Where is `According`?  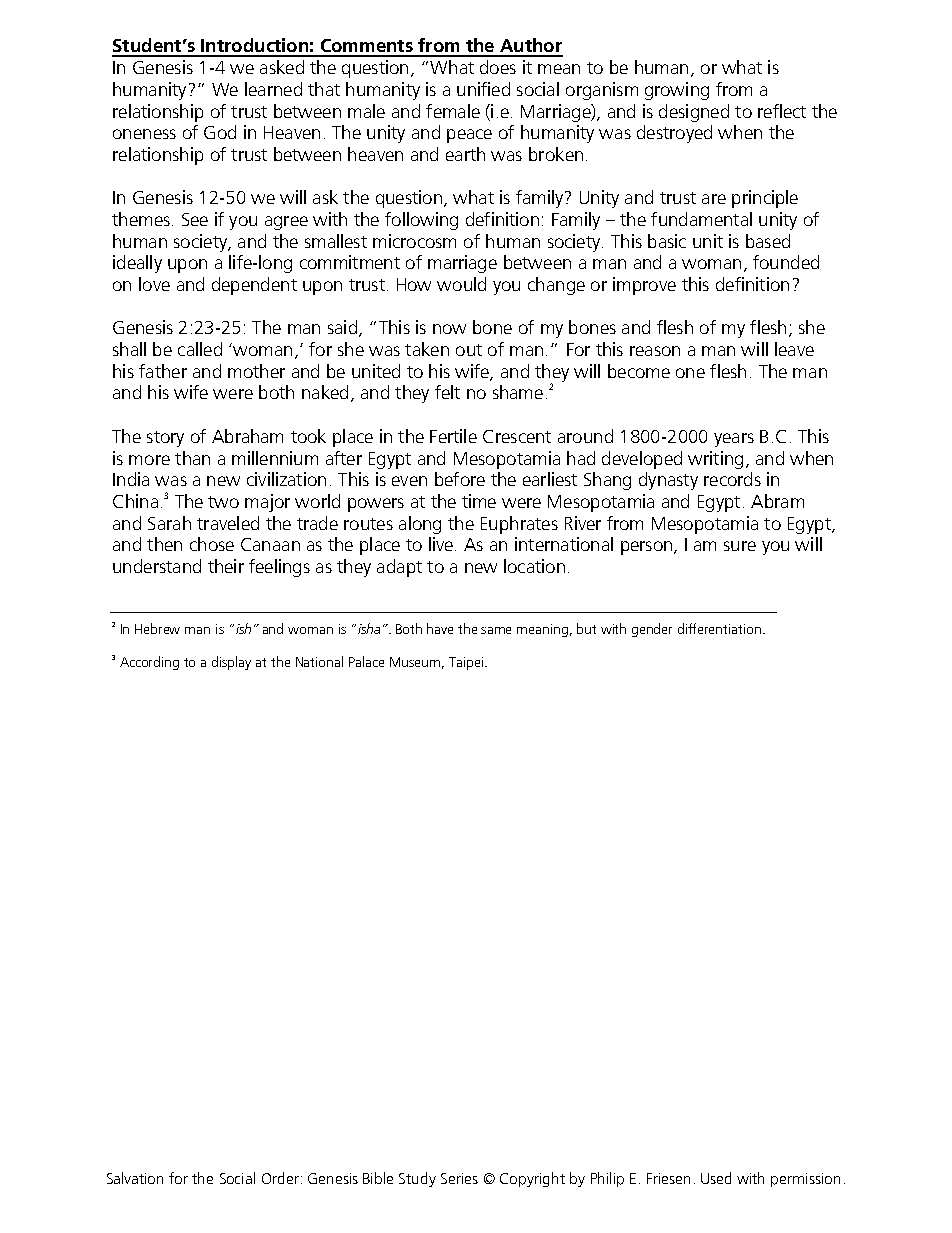 According is located at coordinates (149, 663).
